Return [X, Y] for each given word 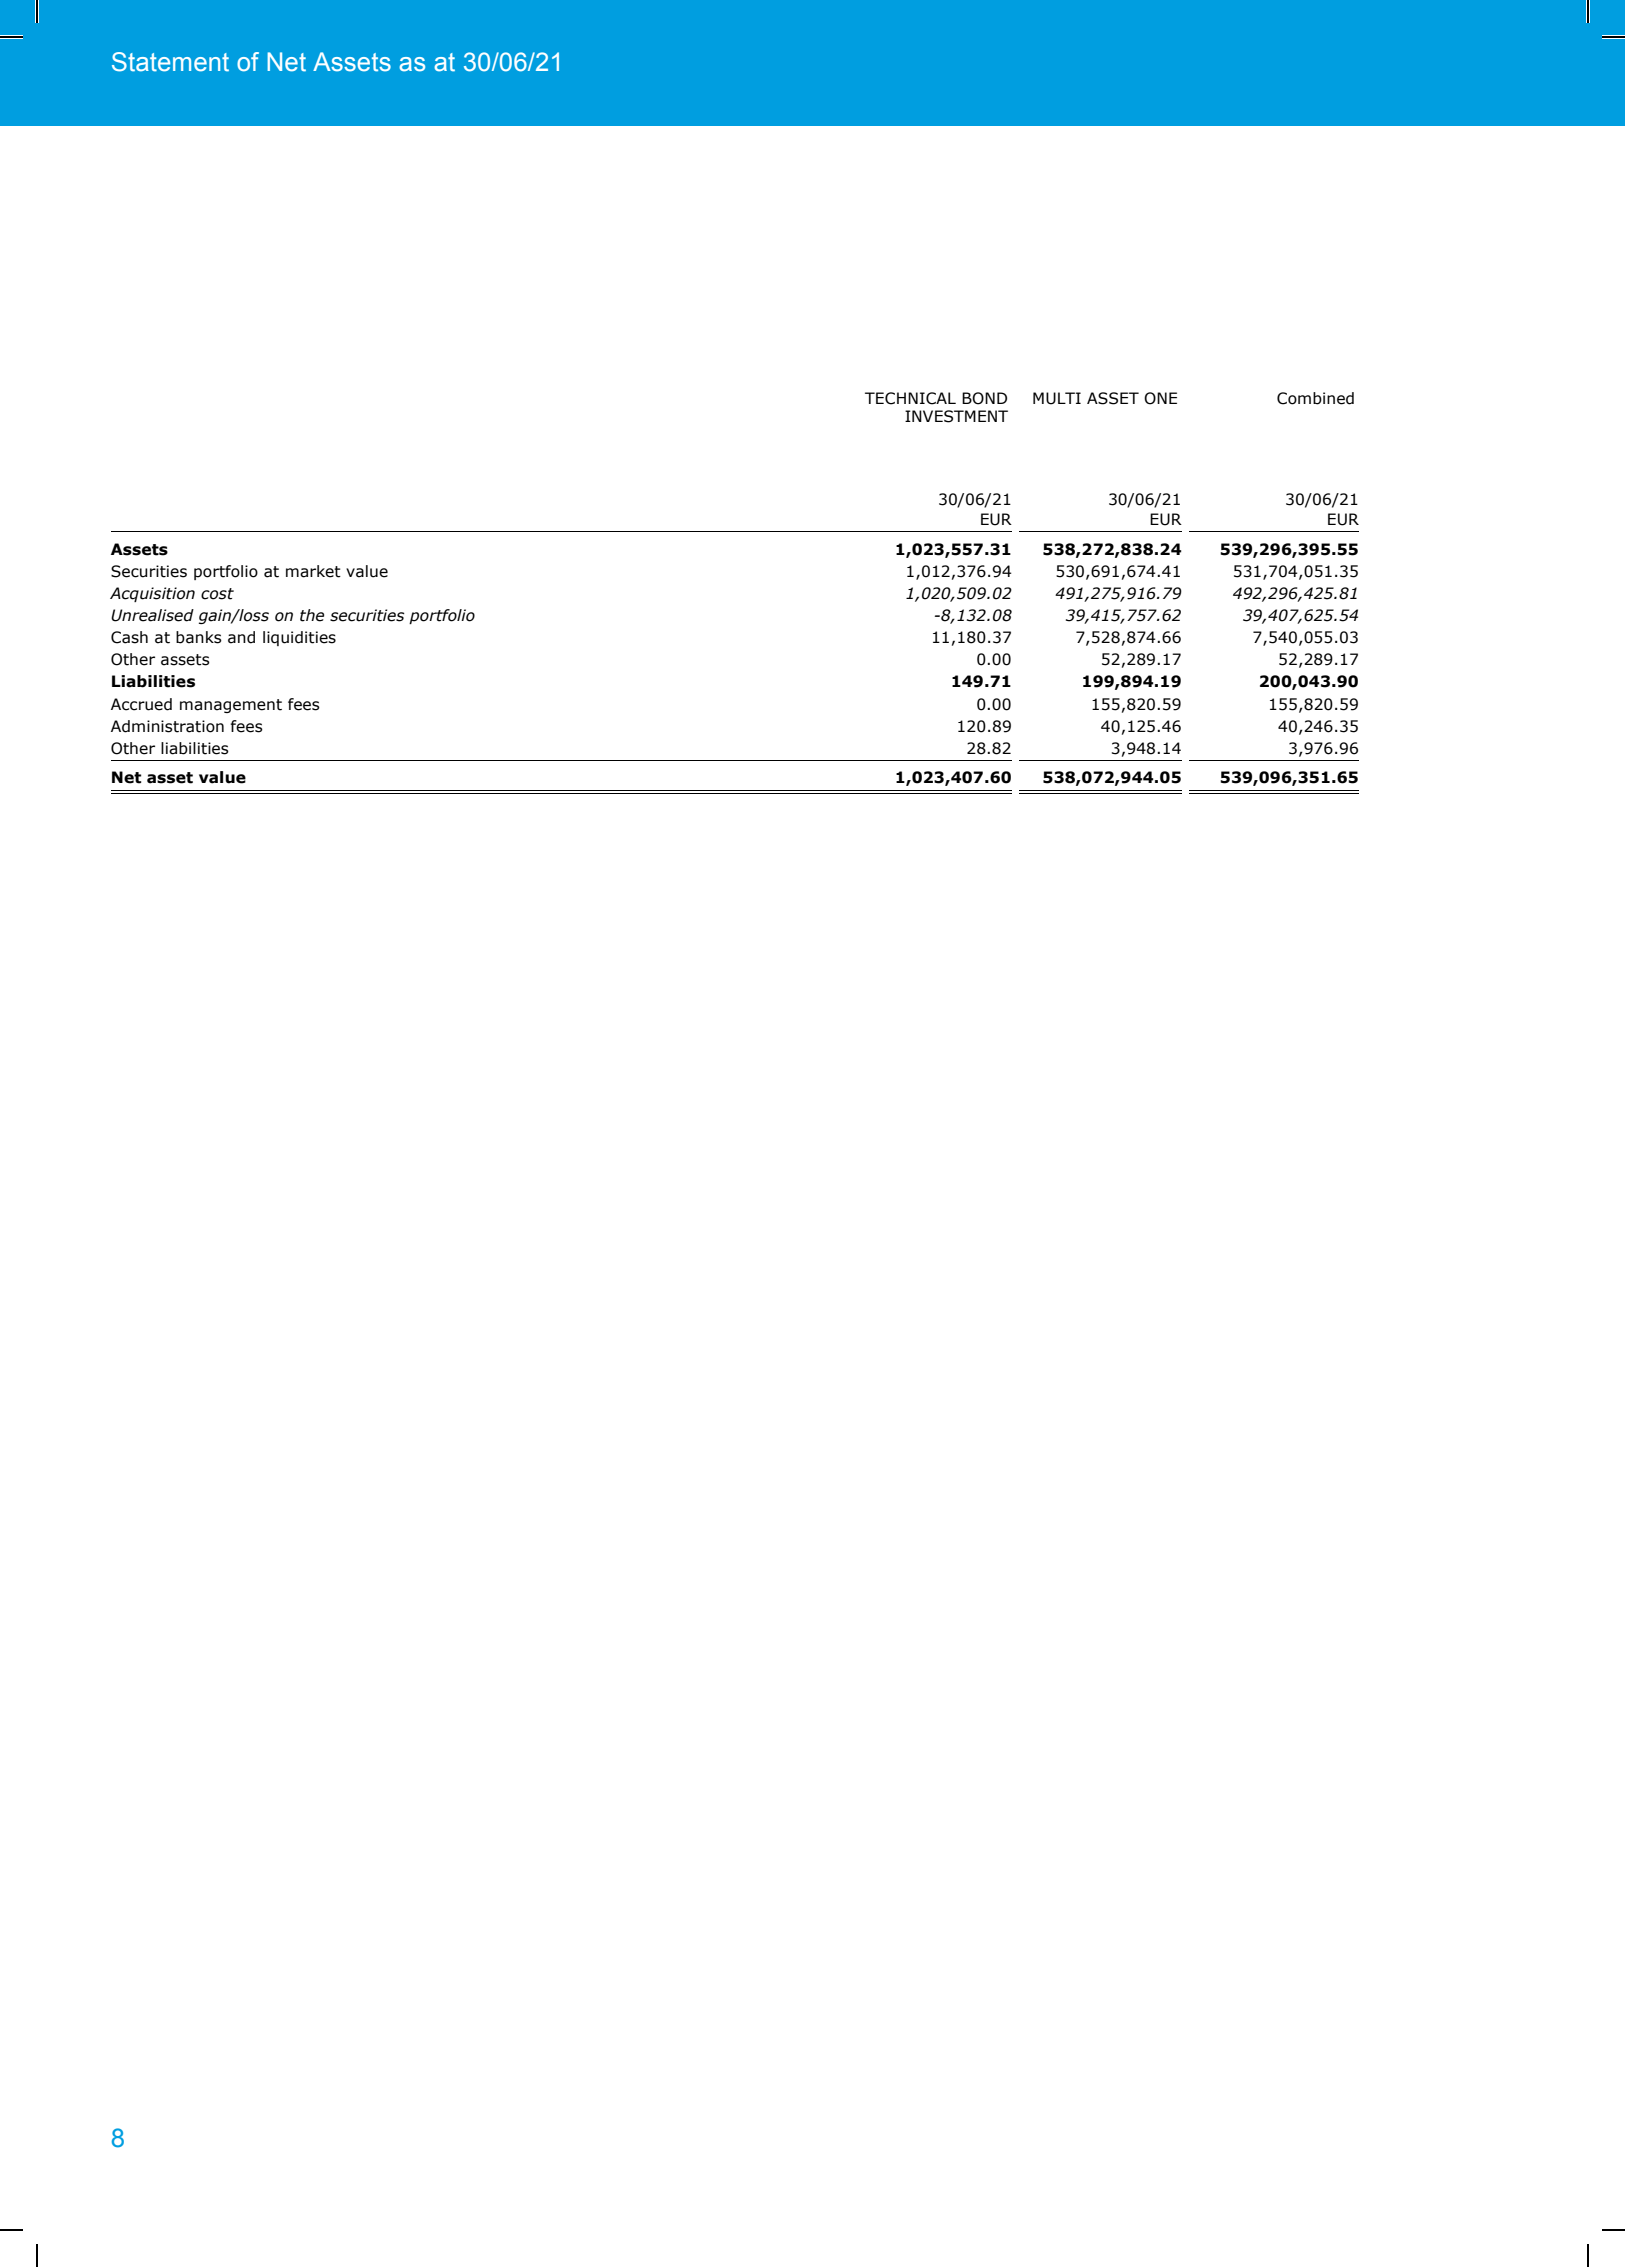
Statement [170, 62]
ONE [1160, 398]
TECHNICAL [910, 398]
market [313, 571]
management [231, 706]
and [241, 637]
